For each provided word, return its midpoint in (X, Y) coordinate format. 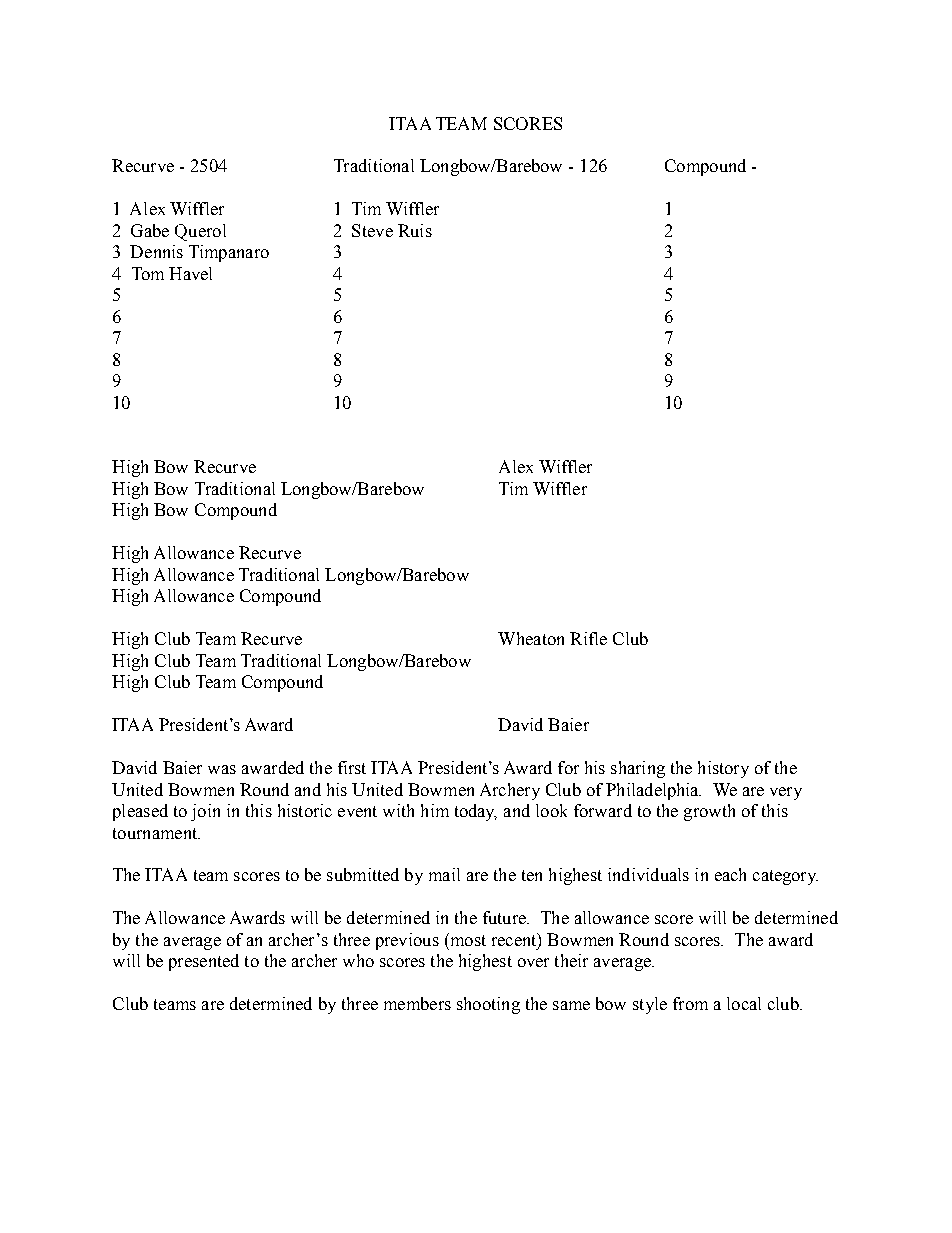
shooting (488, 1005)
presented (204, 962)
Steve (372, 230)
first (352, 767)
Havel (190, 273)
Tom (148, 273)
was (222, 769)
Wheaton (531, 638)
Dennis (156, 251)
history (723, 769)
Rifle (588, 638)
